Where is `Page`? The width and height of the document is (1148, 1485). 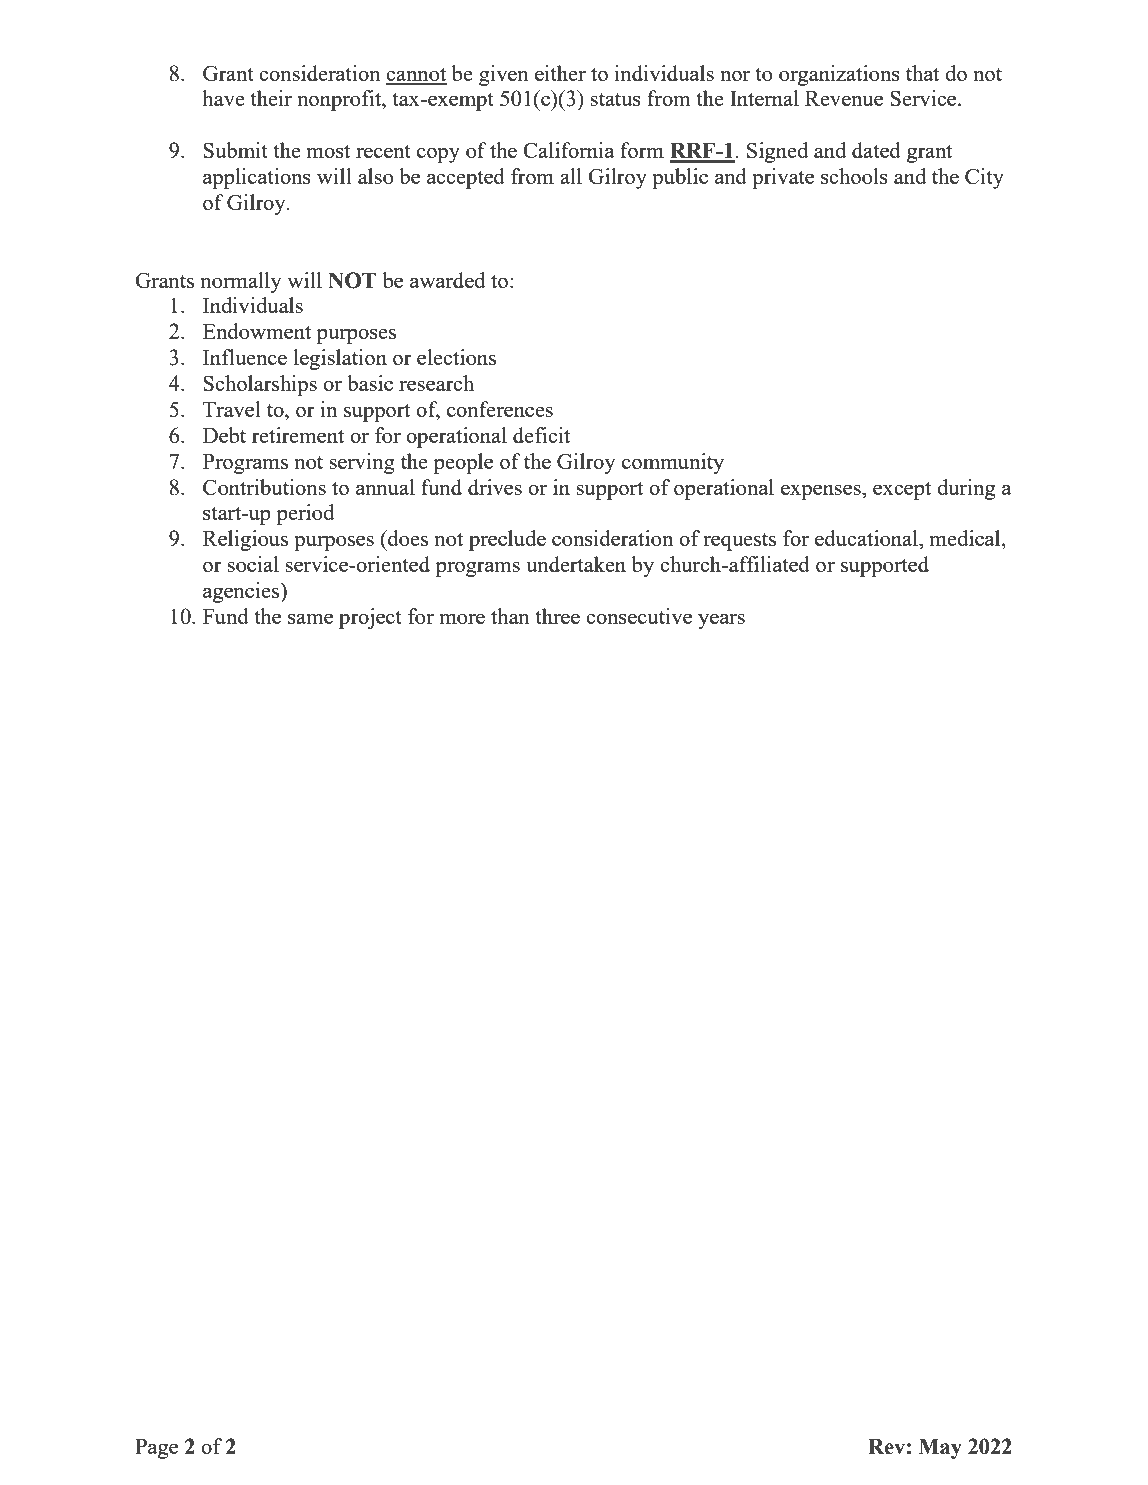
Page is located at coordinates (156, 1449).
